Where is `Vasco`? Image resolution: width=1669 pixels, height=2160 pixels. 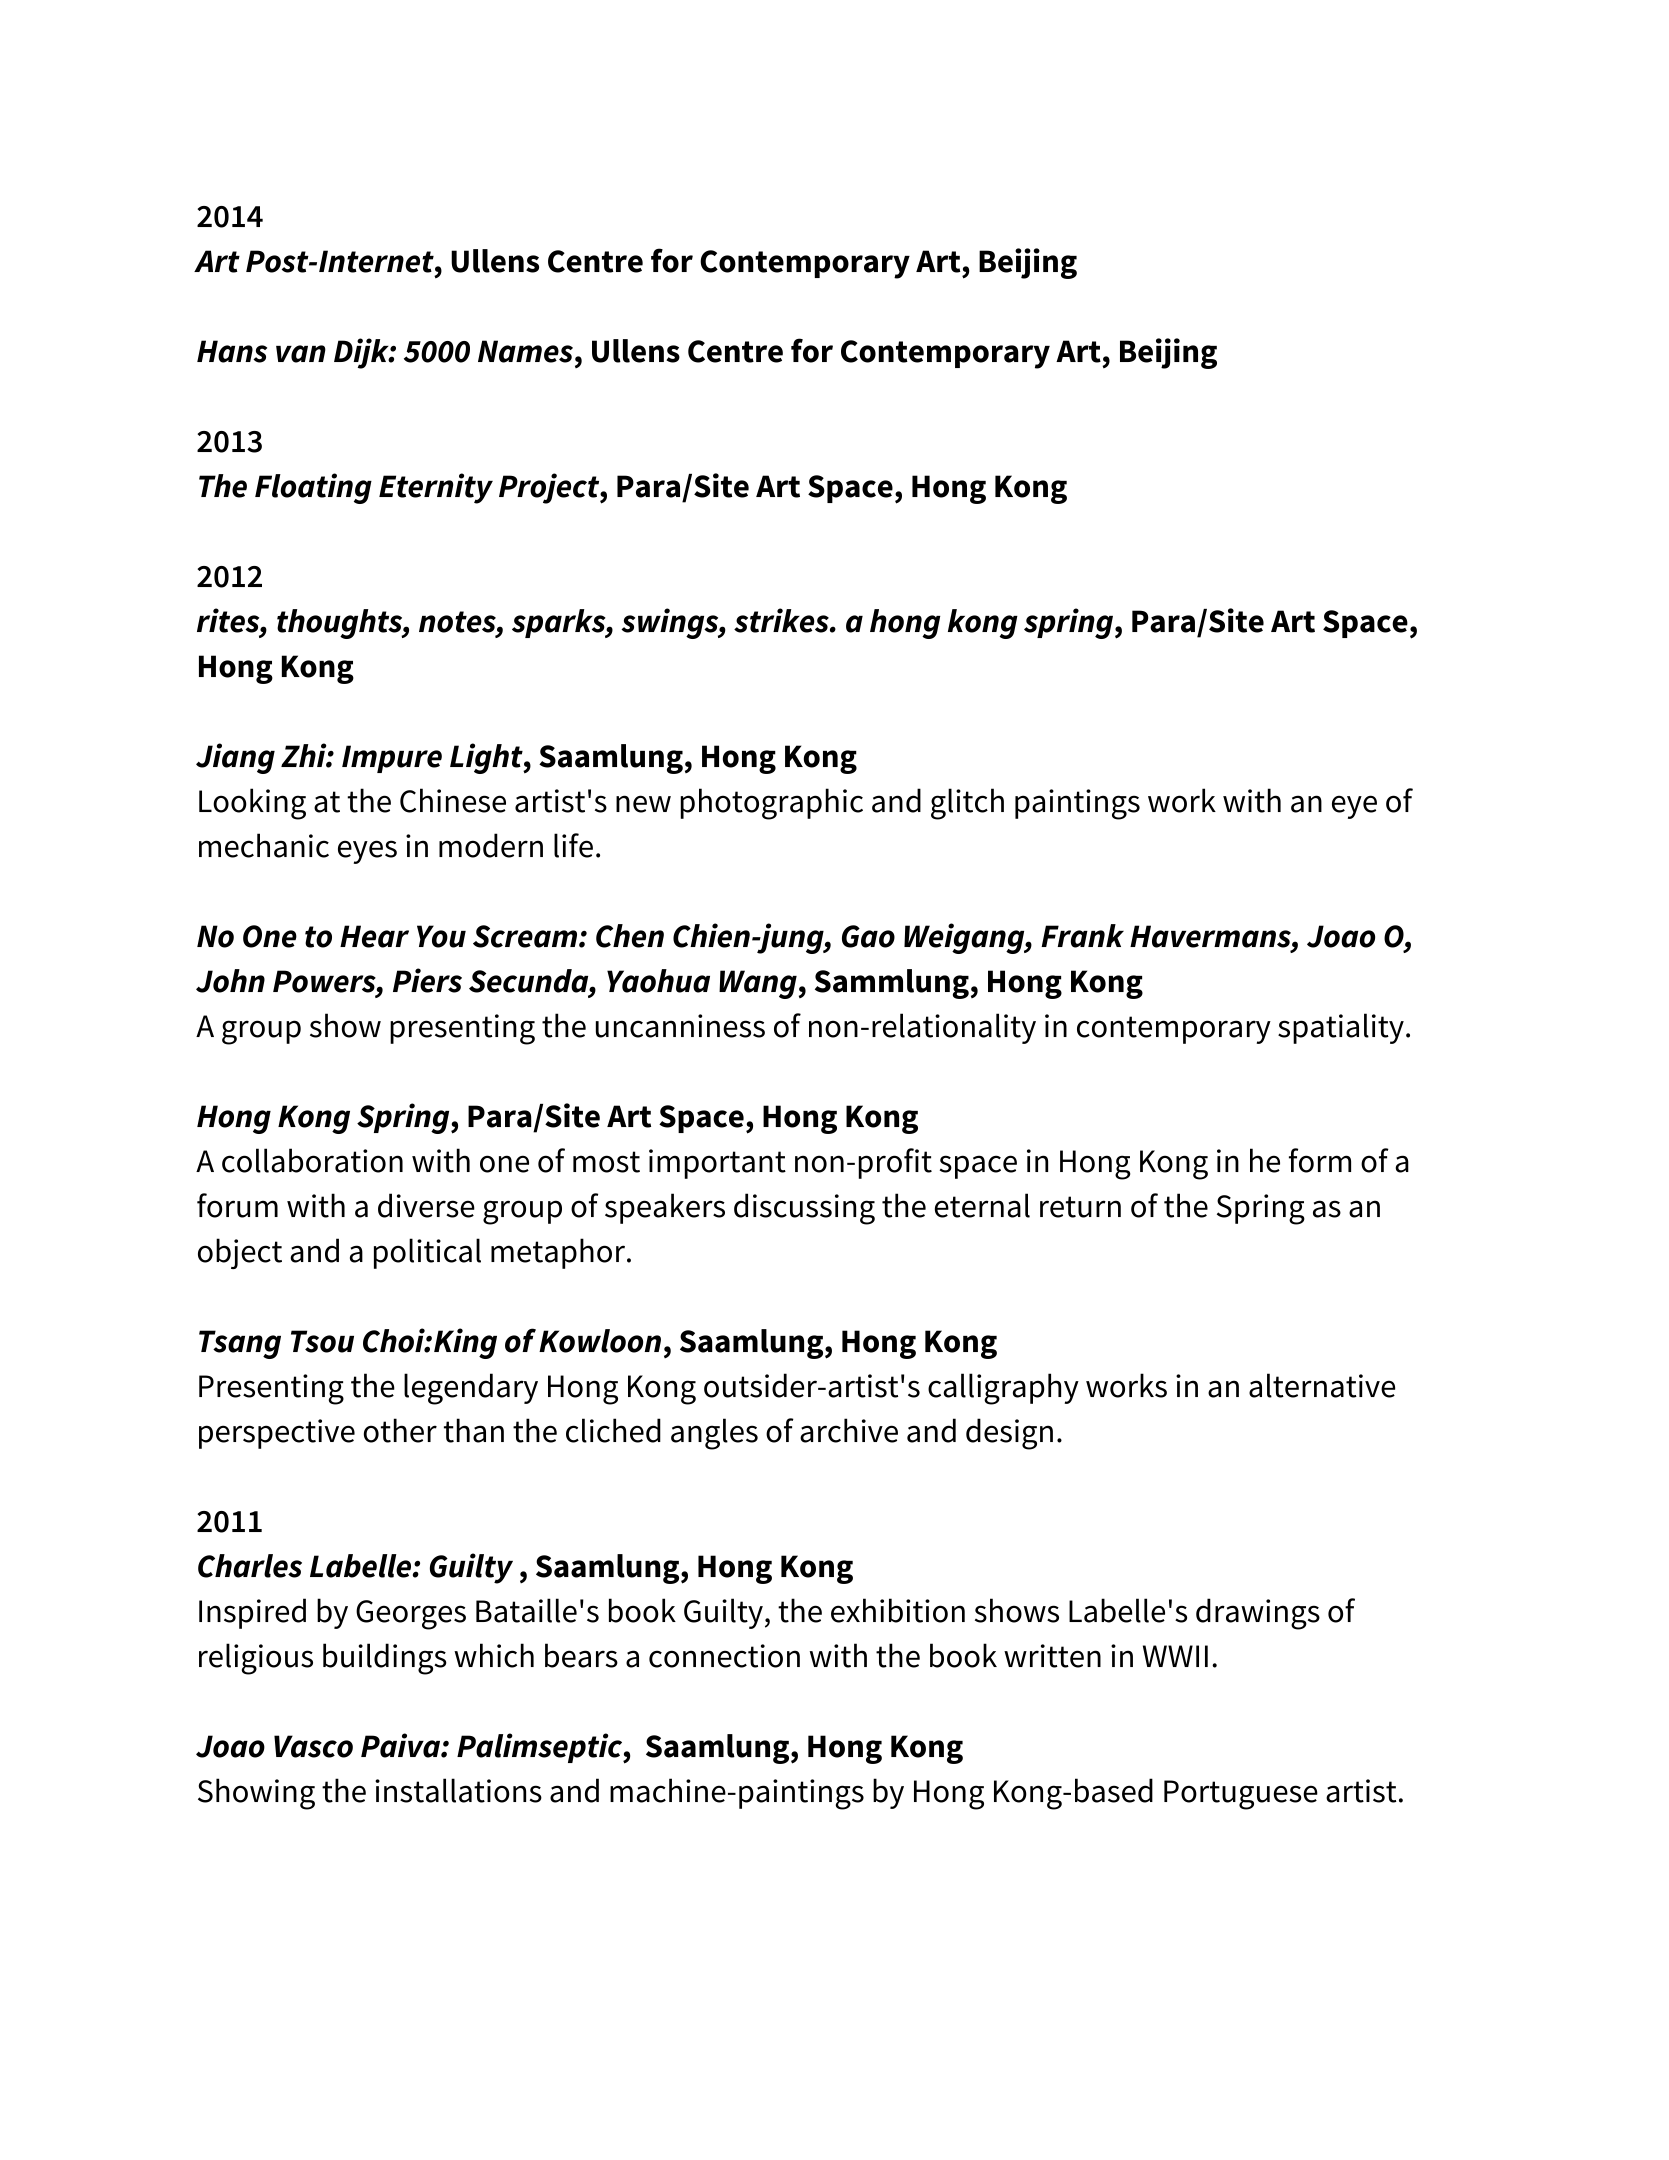 Vasco is located at coordinates (313, 1746).
